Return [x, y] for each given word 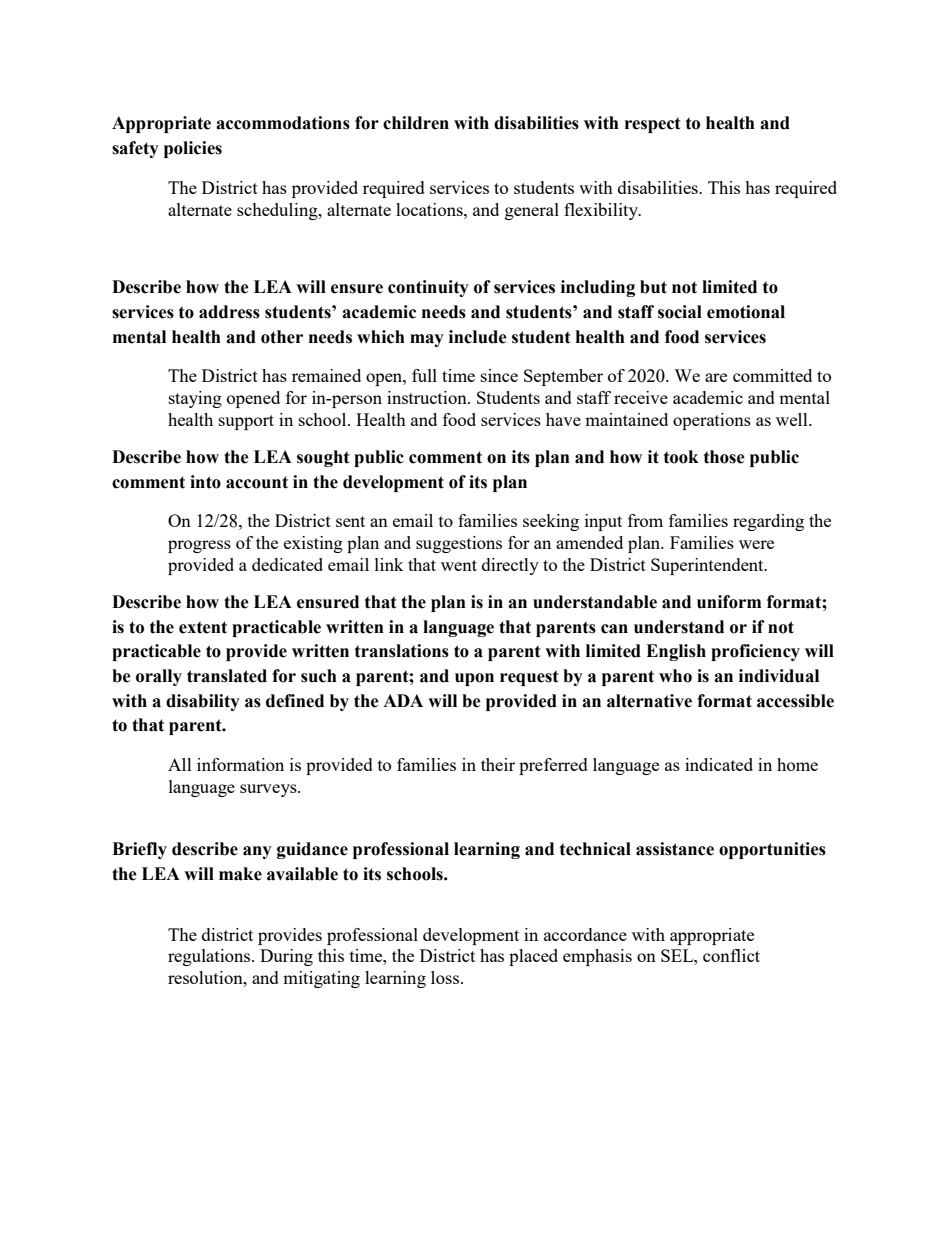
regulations [210, 957]
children [416, 123]
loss [446, 977]
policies [193, 149]
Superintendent [708, 566]
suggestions [459, 544]
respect [653, 125]
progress [199, 546]
